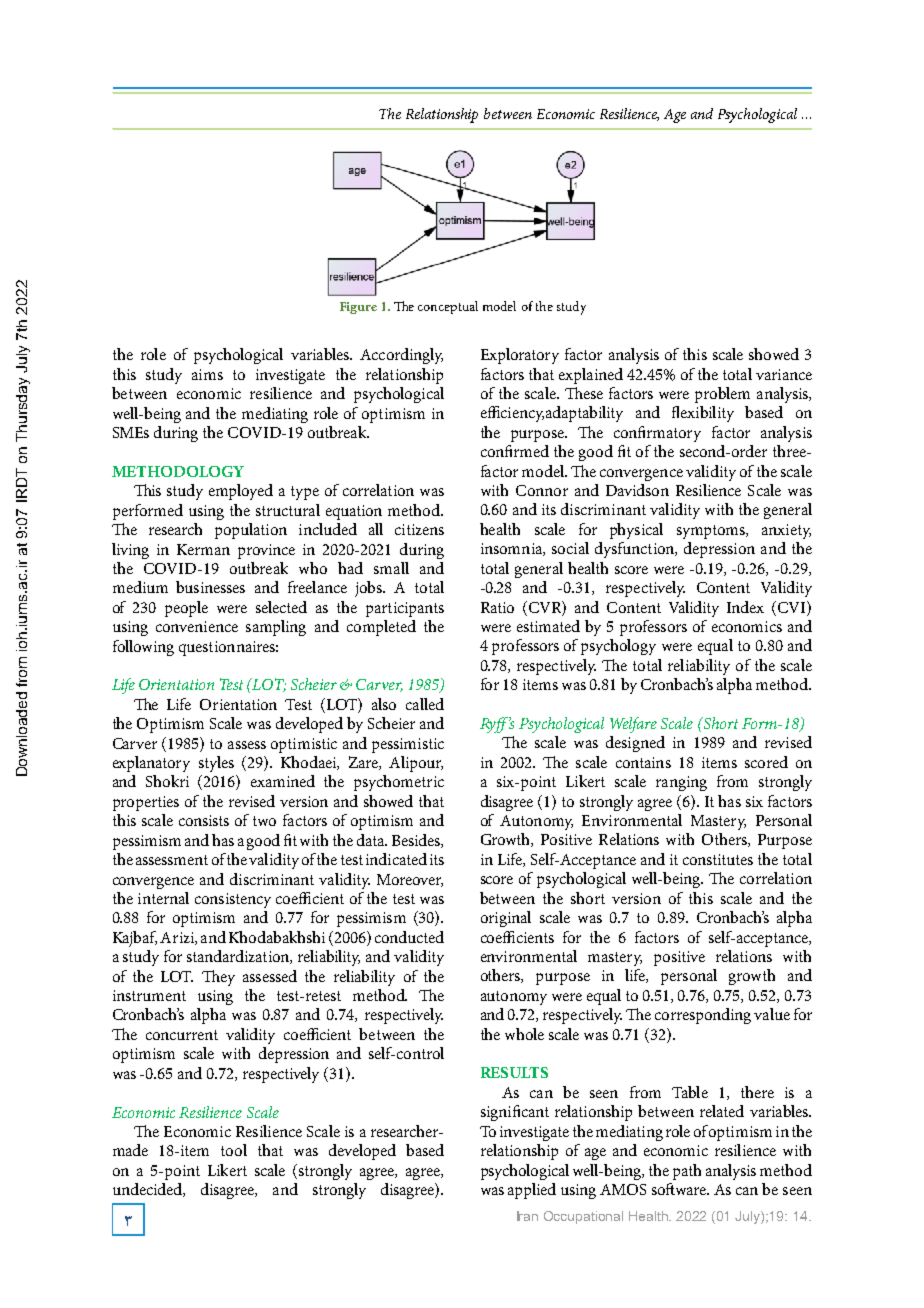  I want to click on applied, so click(532, 1191).
